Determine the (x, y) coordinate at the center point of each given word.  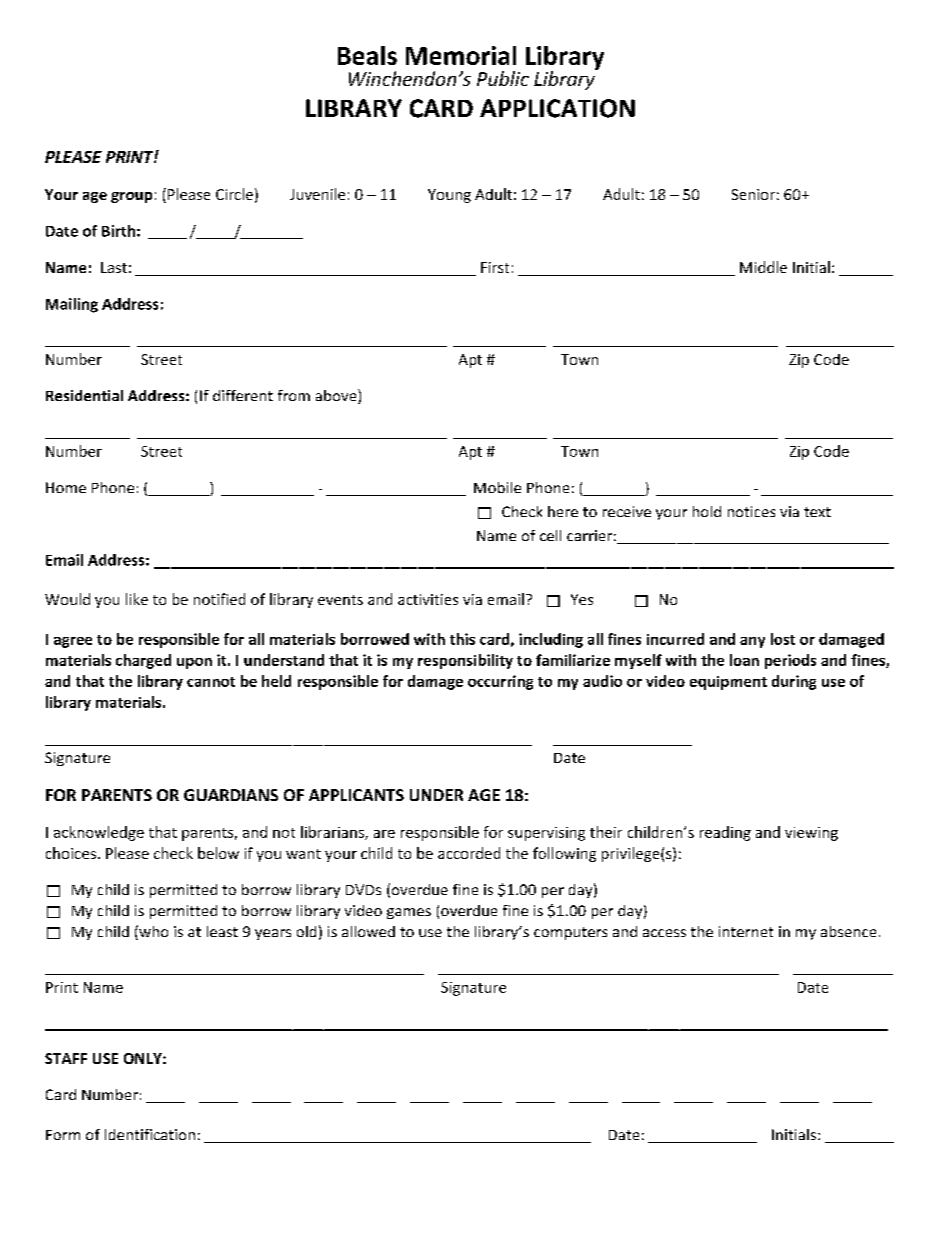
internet (746, 931)
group (131, 197)
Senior (753, 194)
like (137, 599)
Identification (150, 1134)
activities (428, 599)
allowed (368, 931)
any (752, 642)
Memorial (461, 55)
